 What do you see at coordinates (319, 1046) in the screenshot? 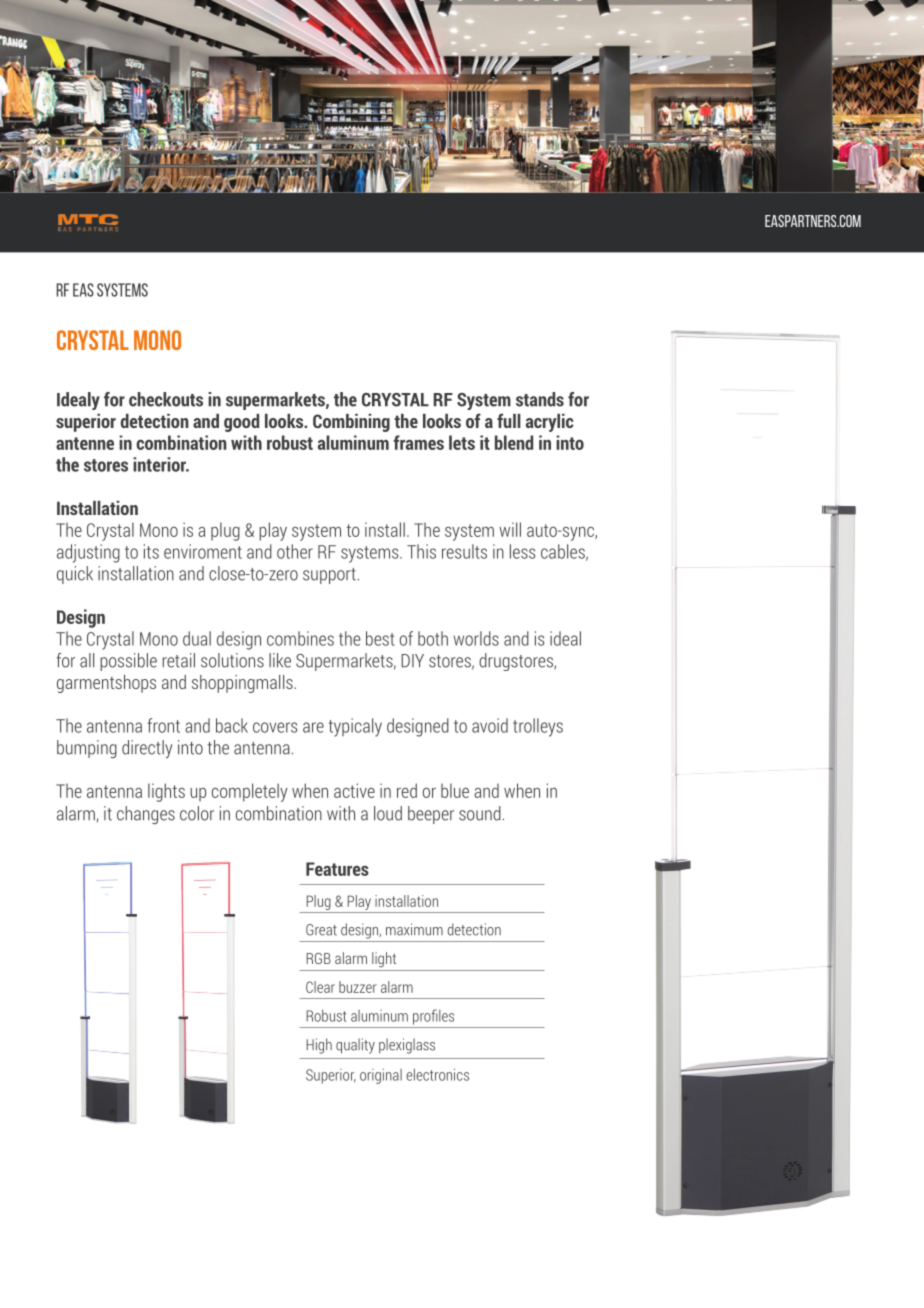
I see `High` at bounding box center [319, 1046].
